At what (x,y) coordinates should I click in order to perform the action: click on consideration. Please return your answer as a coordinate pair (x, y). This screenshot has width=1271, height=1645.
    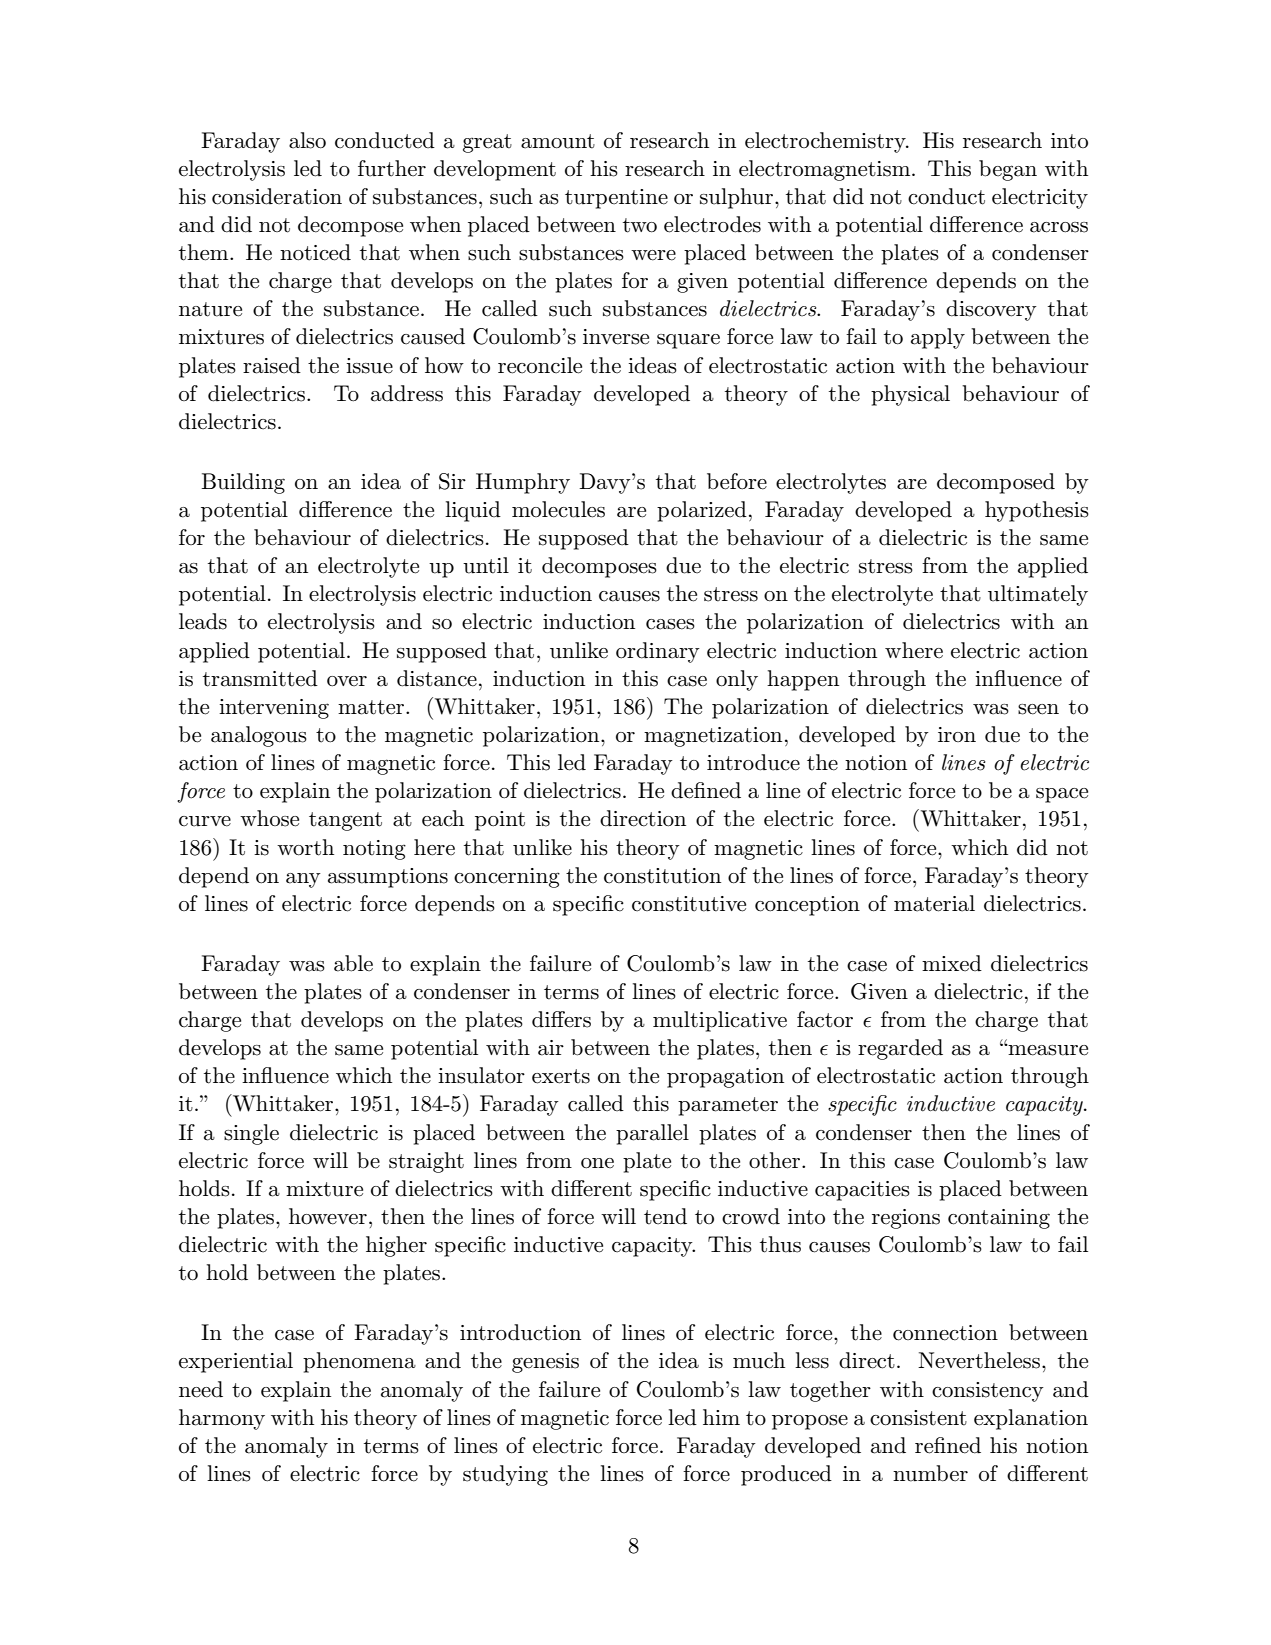
    Looking at the image, I should click on (277, 196).
